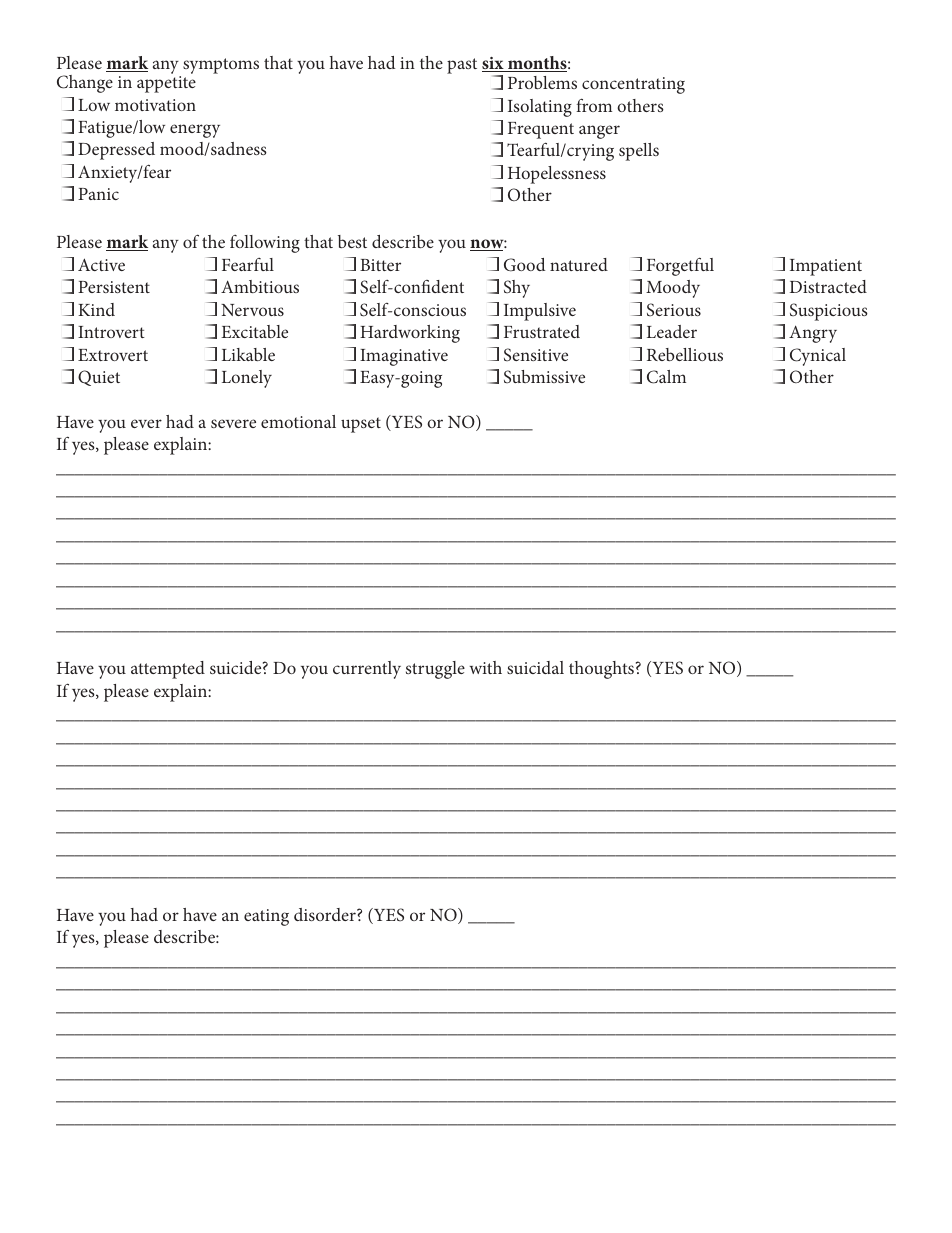 This screenshot has height=1233, width=952. I want to click on appetite, so click(166, 84).
